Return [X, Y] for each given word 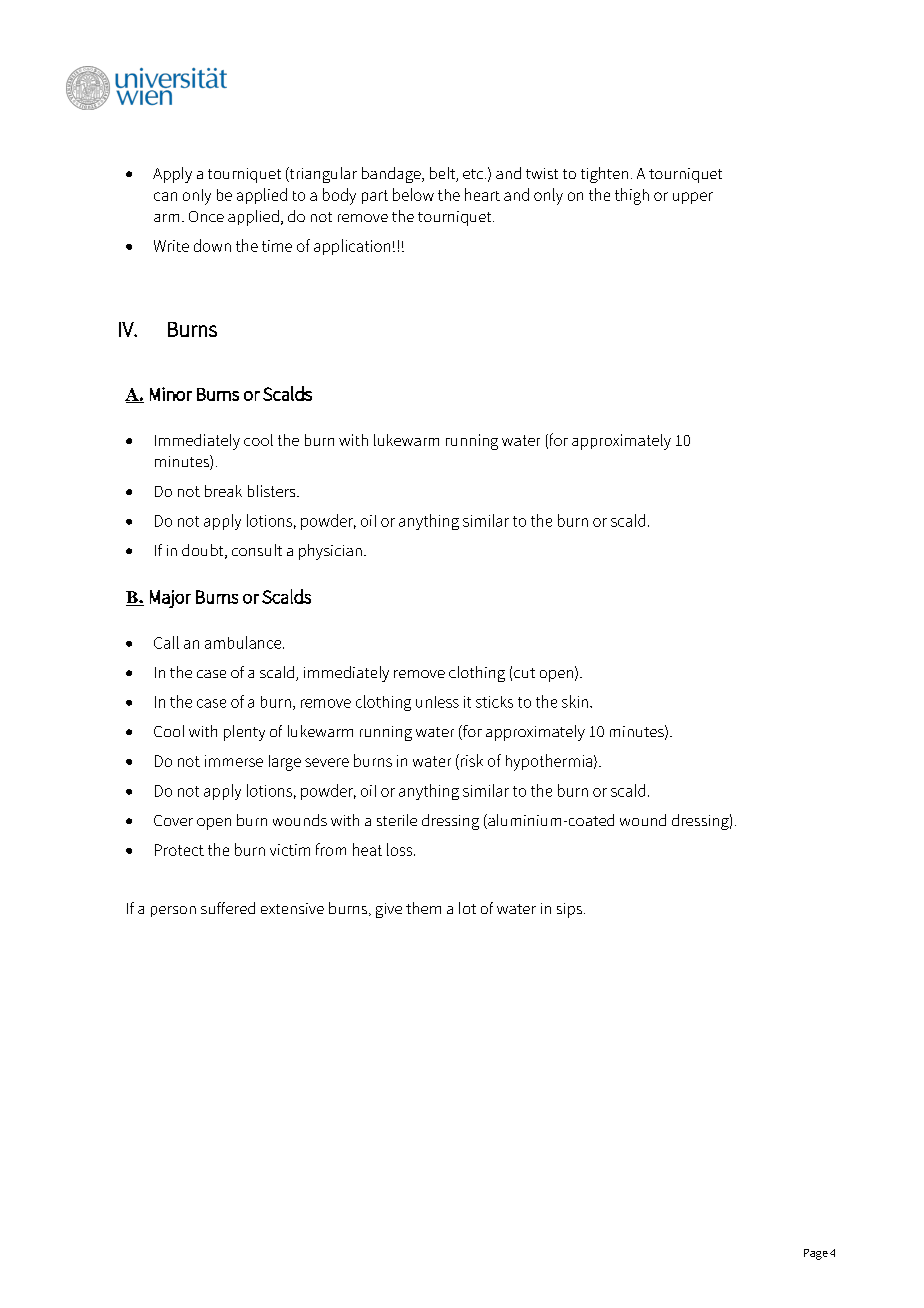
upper [693, 198]
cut [524, 673]
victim [290, 850]
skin [575, 701]
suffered [228, 908]
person [173, 911]
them [423, 908]
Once [206, 216]
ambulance [244, 642]
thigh [632, 196]
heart [482, 194]
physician [330, 552]
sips [571, 910]
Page [816, 1254]
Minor [171, 394]
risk [472, 760]
